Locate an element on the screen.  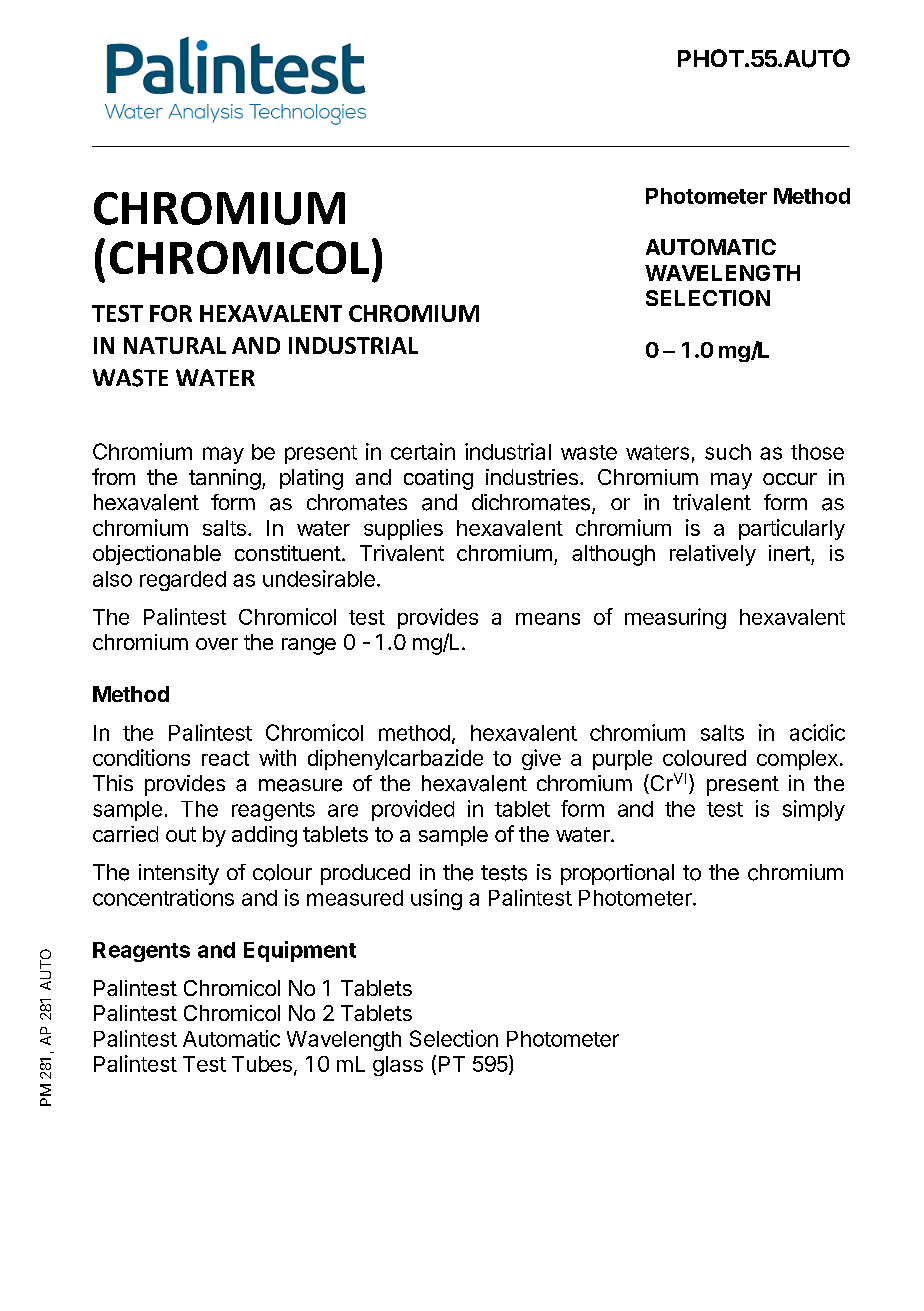
acidic is located at coordinates (817, 732).
